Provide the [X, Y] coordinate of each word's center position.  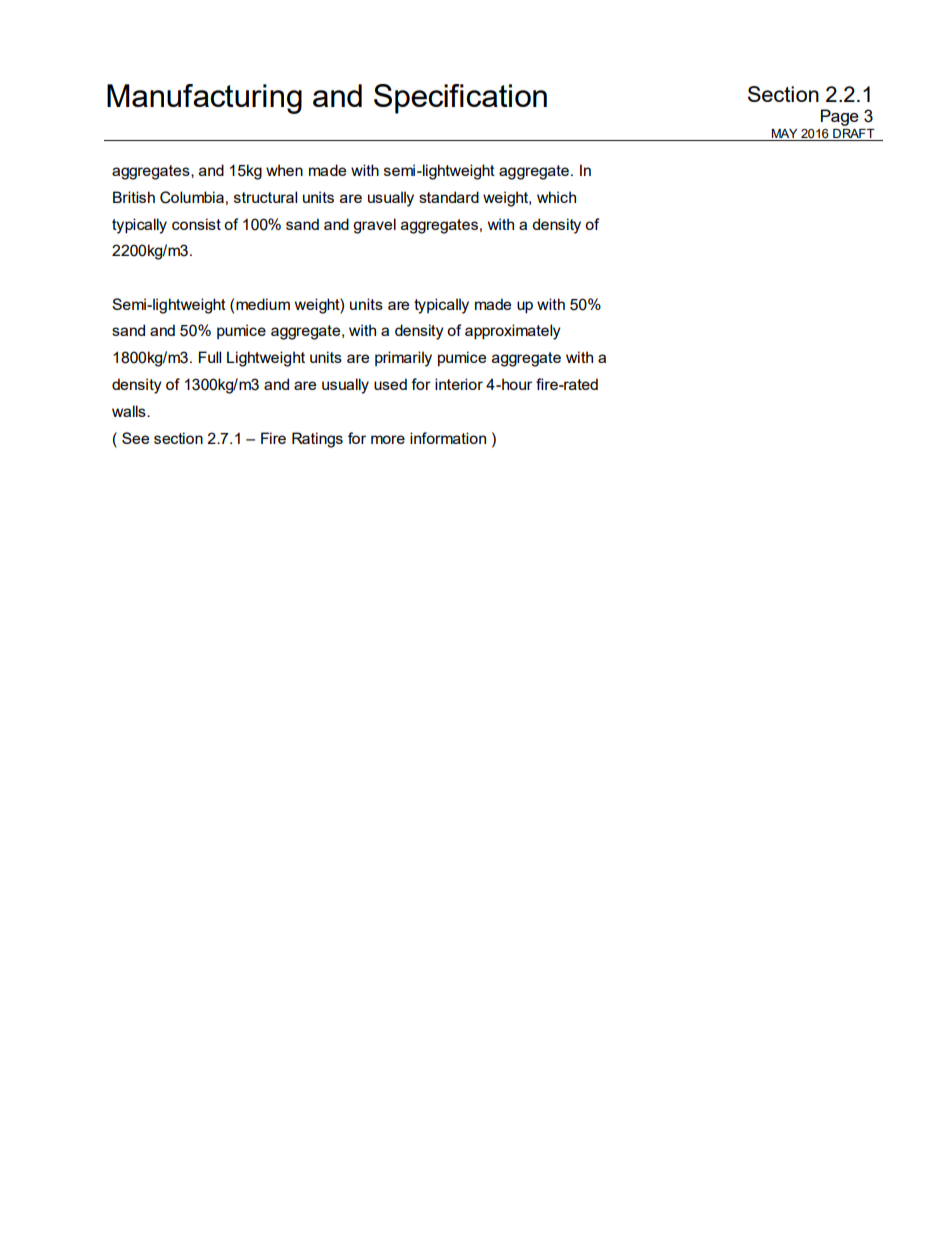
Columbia [192, 197]
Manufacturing [204, 99]
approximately [512, 332]
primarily [403, 359]
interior [459, 384]
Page [840, 117]
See [135, 438]
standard [449, 197]
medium [263, 304]
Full [210, 357]
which [556, 197]
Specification [460, 99]
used [390, 384]
